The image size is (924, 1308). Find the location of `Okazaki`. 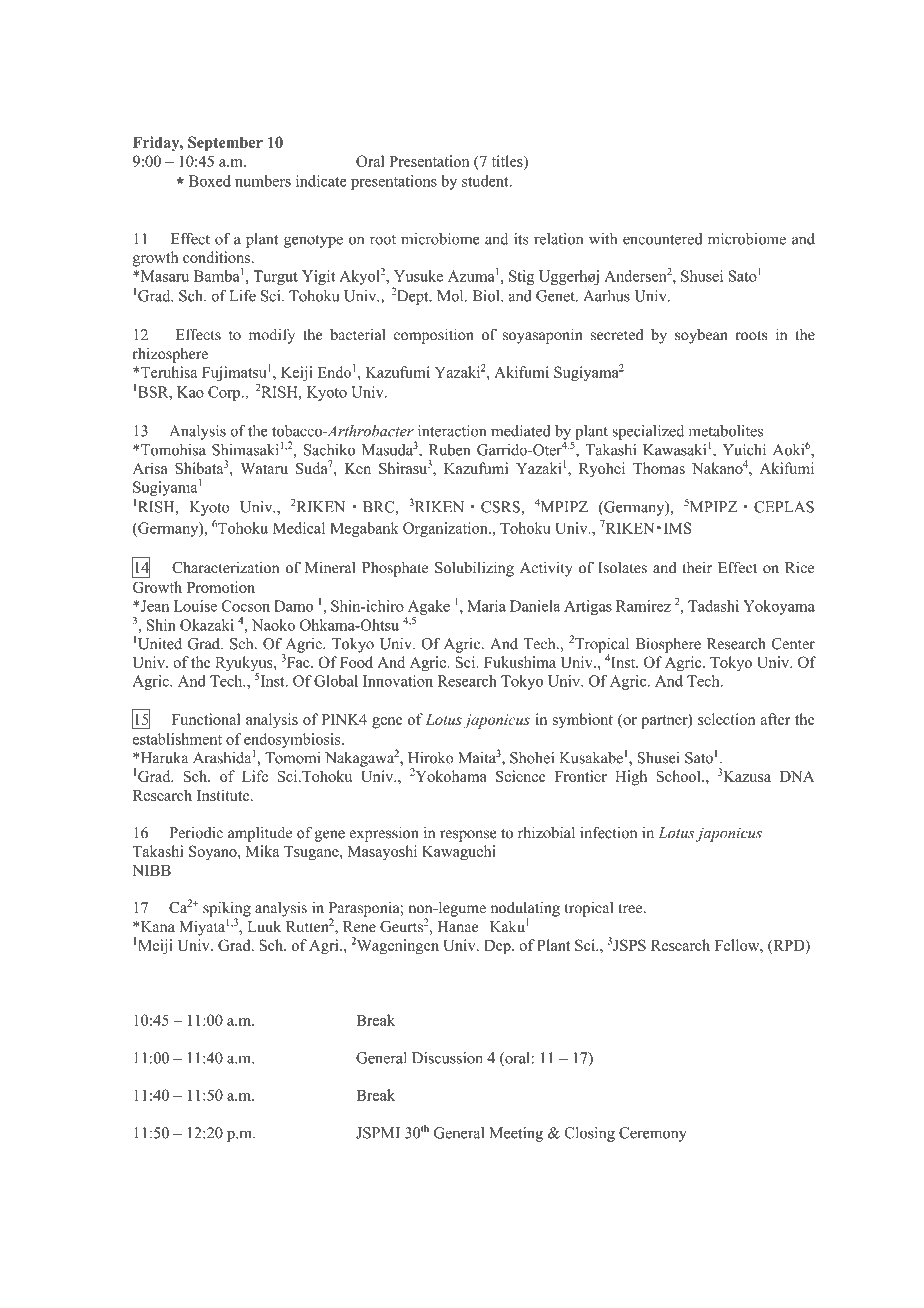

Okazaki is located at coordinates (207, 625).
